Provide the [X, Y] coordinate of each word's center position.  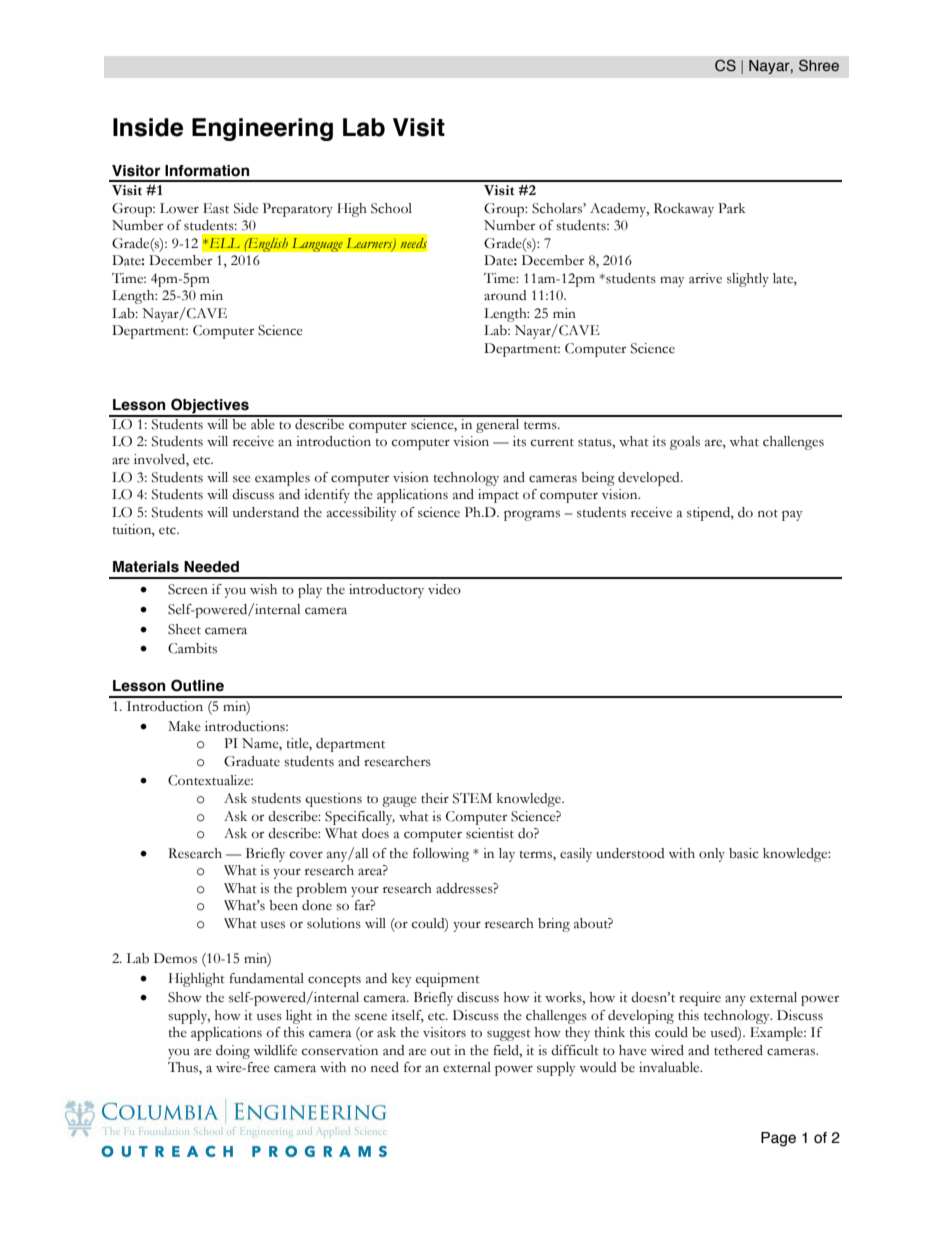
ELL [223, 243]
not [768, 513]
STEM [472, 798]
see [242, 479]
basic [744, 853]
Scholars [558, 208]
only [712, 855]
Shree [819, 65]
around [505, 295]
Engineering [262, 129]
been [283, 905]
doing [233, 1052]
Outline [197, 685]
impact [498, 496]
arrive [705, 278]
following [441, 855]
